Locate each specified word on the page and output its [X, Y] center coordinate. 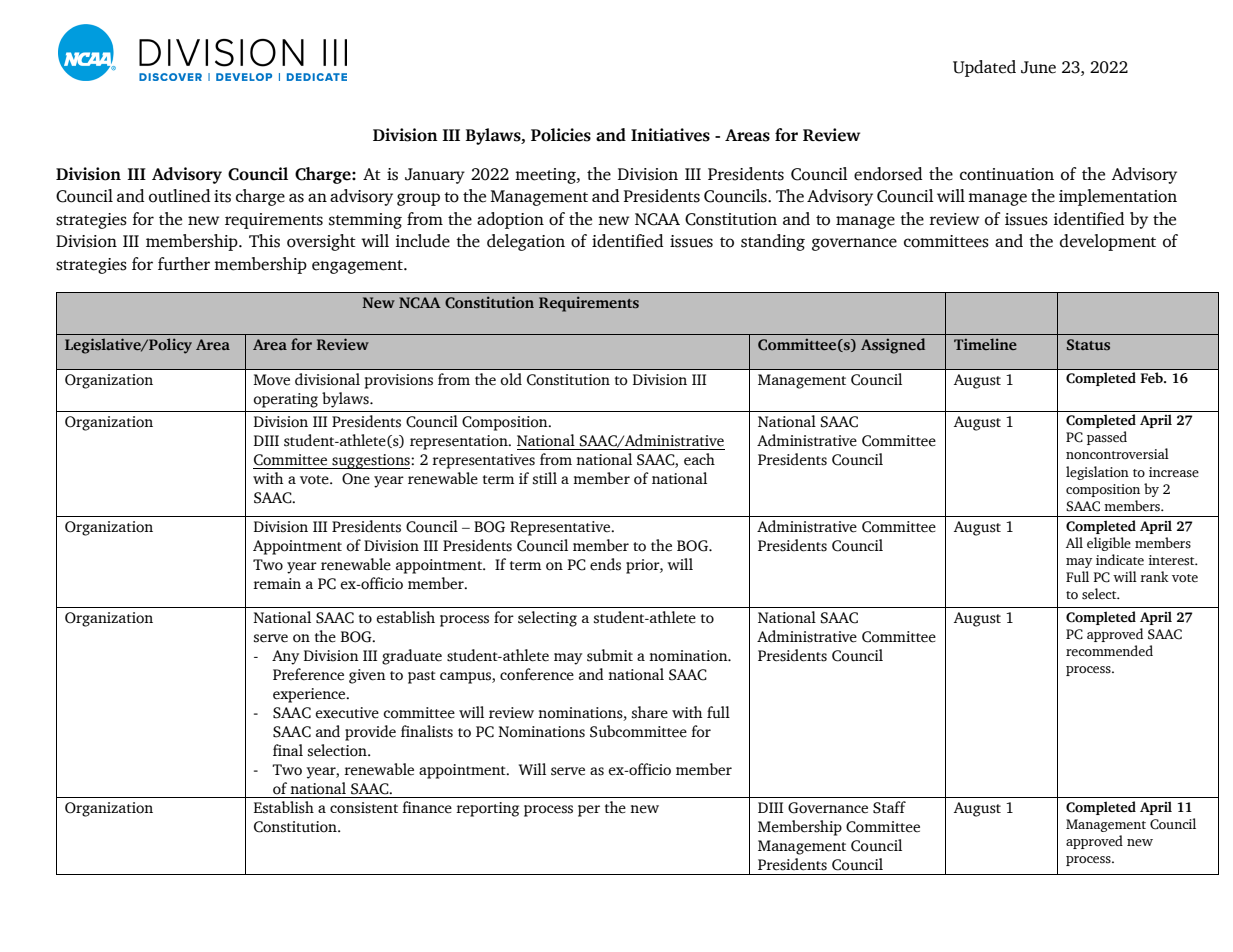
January [435, 176]
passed [1107, 438]
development [1108, 242]
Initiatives [670, 135]
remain [277, 584]
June [1038, 67]
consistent [364, 808]
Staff [889, 807]
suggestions [371, 461]
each [699, 459]
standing [773, 242]
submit [610, 655]
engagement [358, 267]
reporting [487, 809]
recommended [1109, 650]
